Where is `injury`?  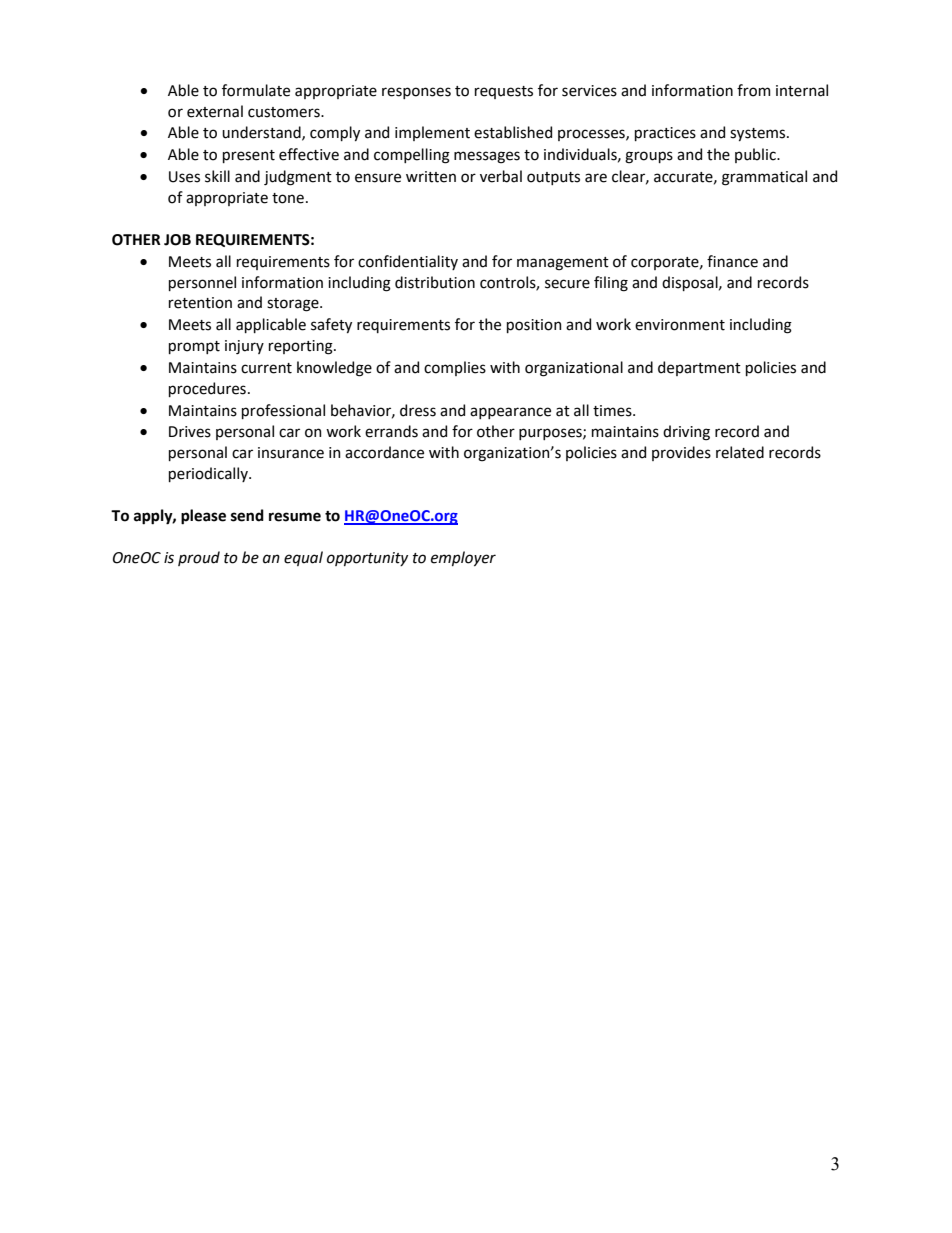 injury is located at coordinates (244, 347).
